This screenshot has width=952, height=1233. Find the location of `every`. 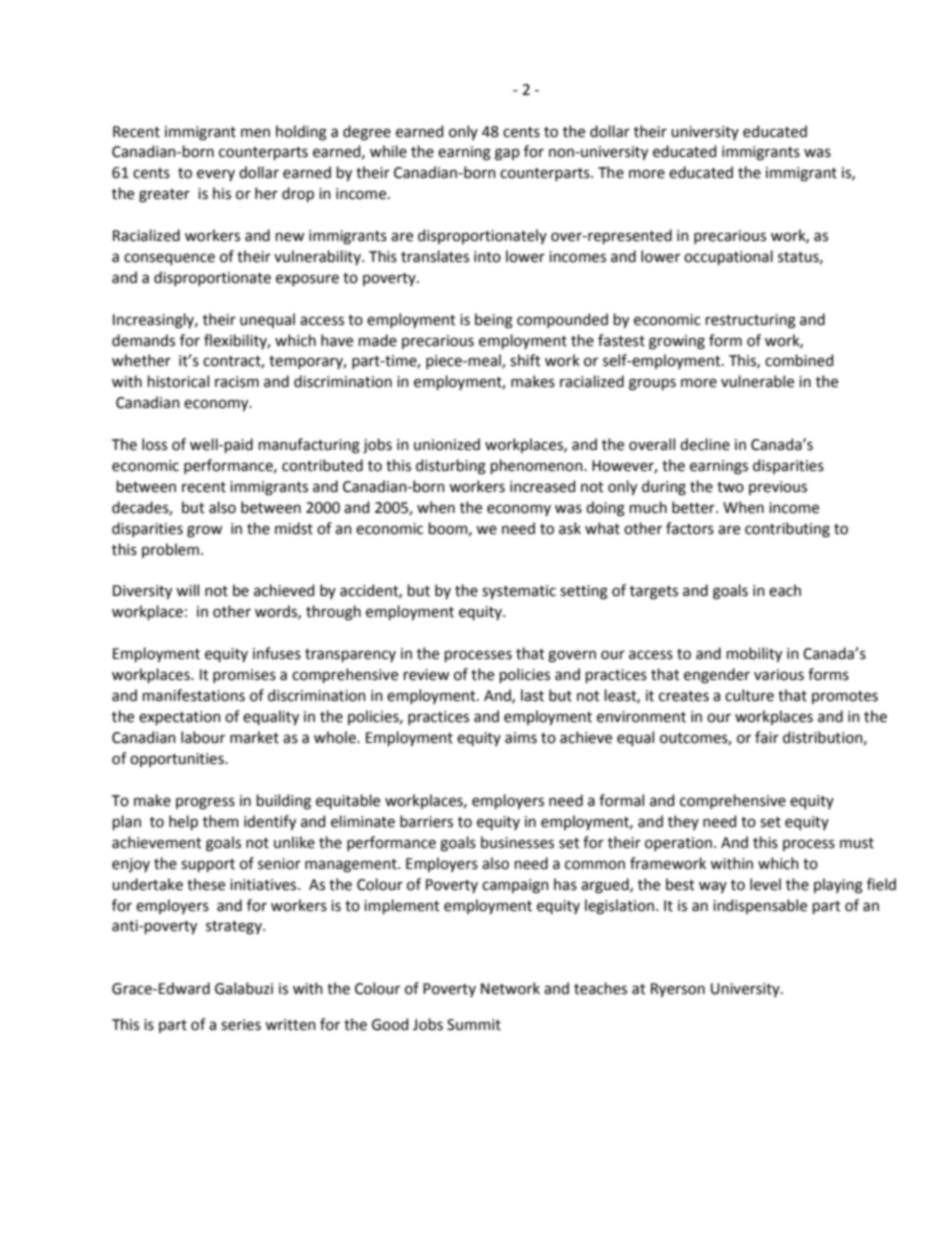

every is located at coordinates (216, 175).
